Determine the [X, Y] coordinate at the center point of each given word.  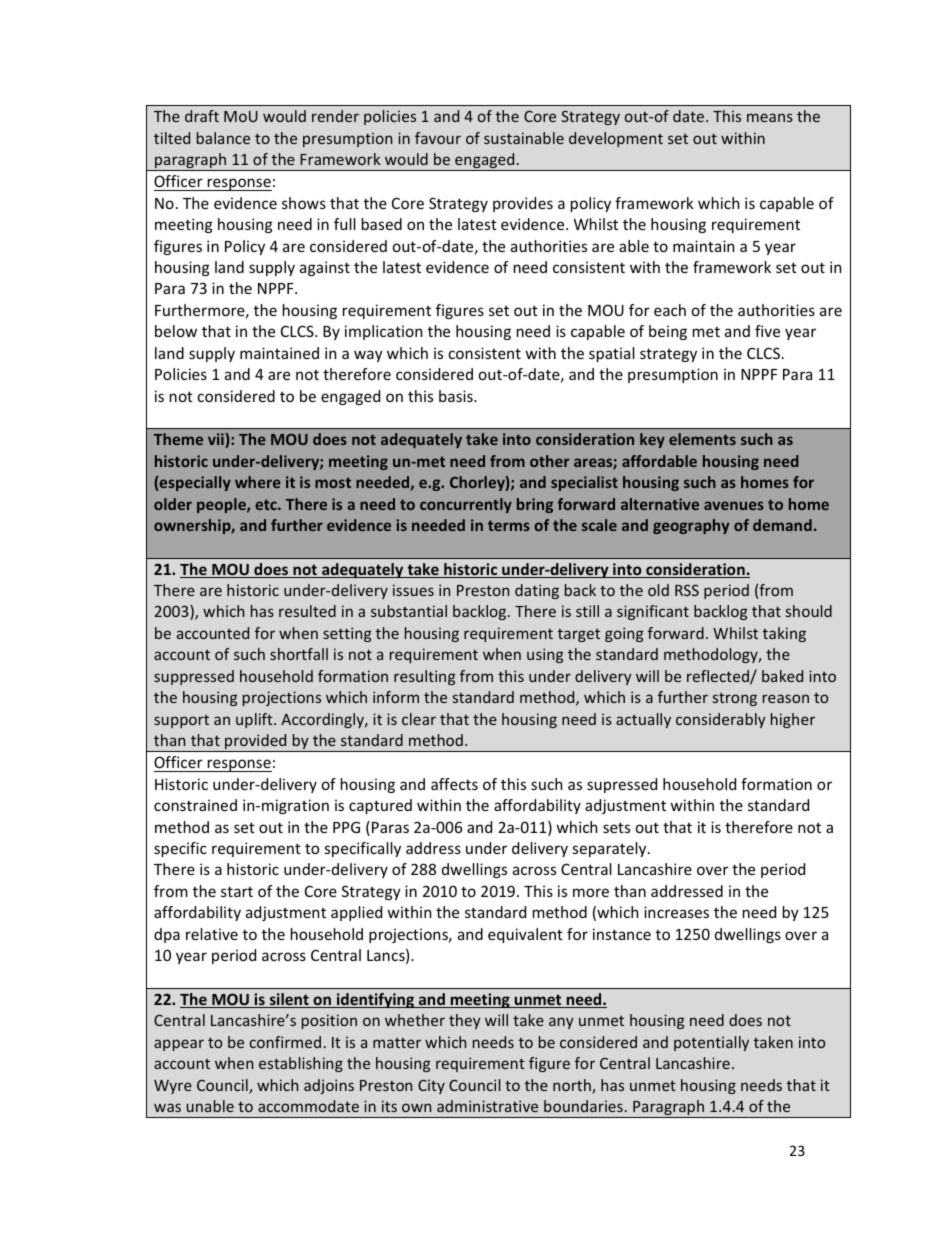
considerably [721, 720]
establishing [301, 1064]
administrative [487, 1106]
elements [702, 439]
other [549, 461]
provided [256, 743]
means [770, 117]
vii [217, 440]
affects [454, 784]
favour [438, 138]
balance [223, 138]
